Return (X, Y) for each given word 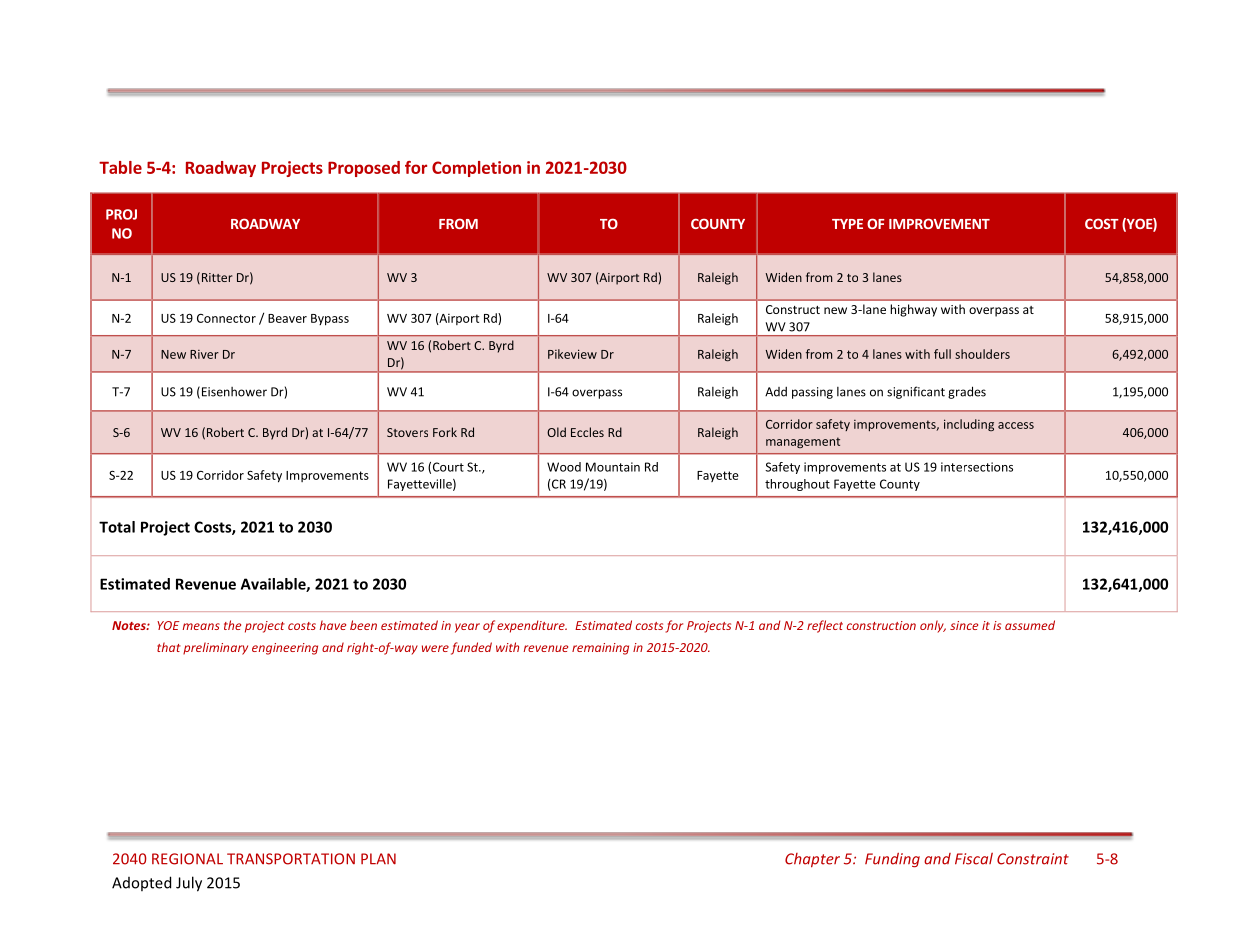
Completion (476, 169)
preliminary (215, 648)
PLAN (378, 859)
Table (120, 167)
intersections (977, 467)
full (942, 354)
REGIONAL (187, 859)
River (204, 354)
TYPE (847, 224)
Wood (564, 467)
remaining (600, 649)
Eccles (587, 432)
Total (117, 527)
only (933, 626)
